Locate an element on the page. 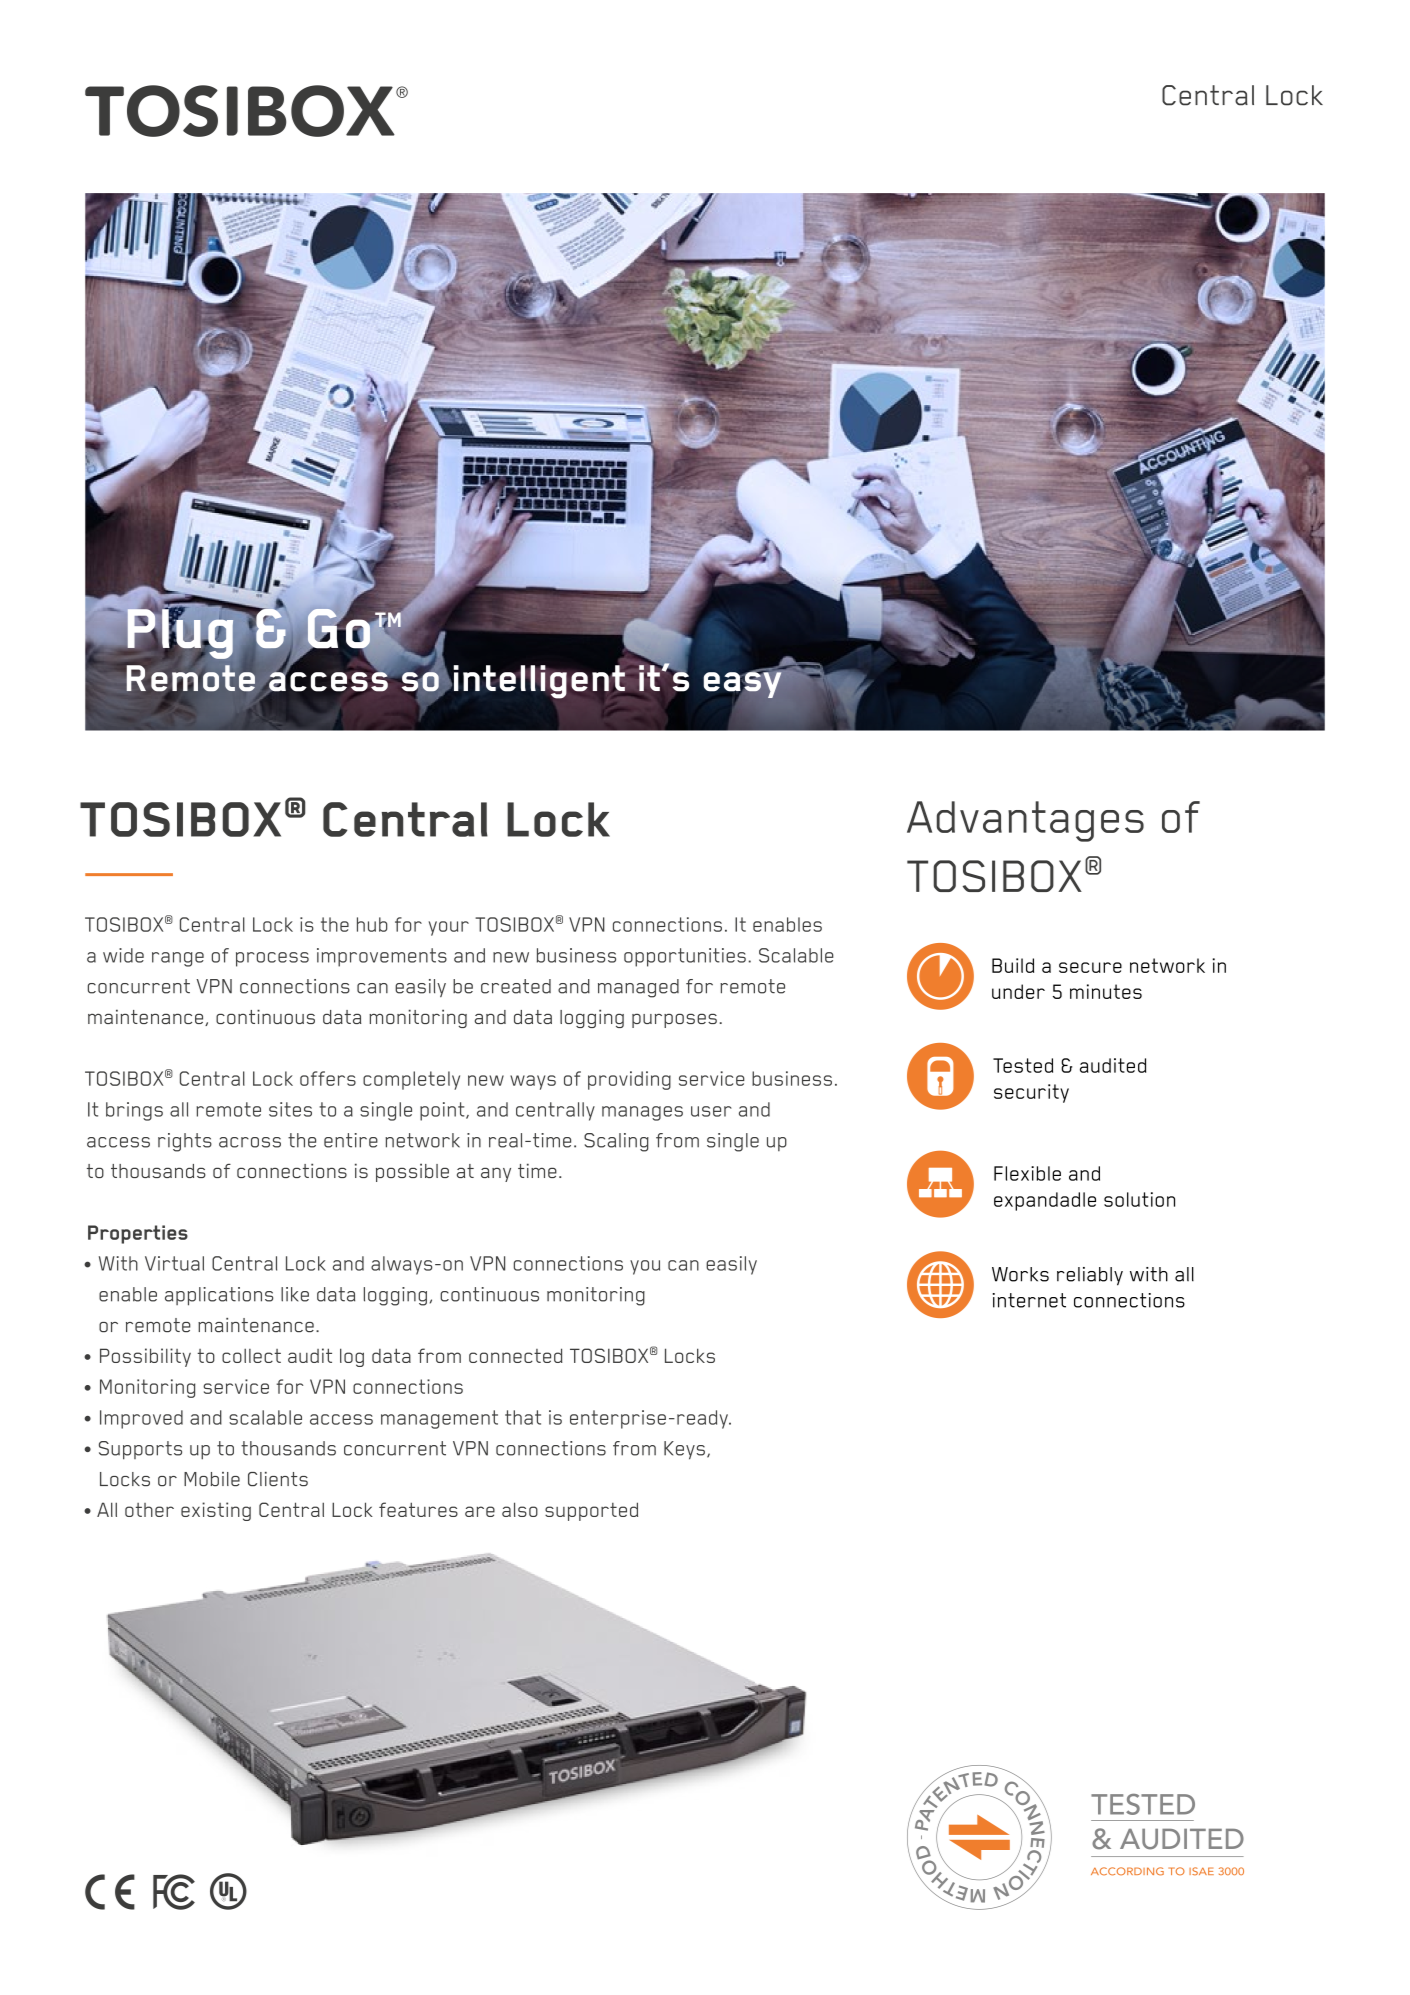  Advantages is located at coordinates (1025, 821).
